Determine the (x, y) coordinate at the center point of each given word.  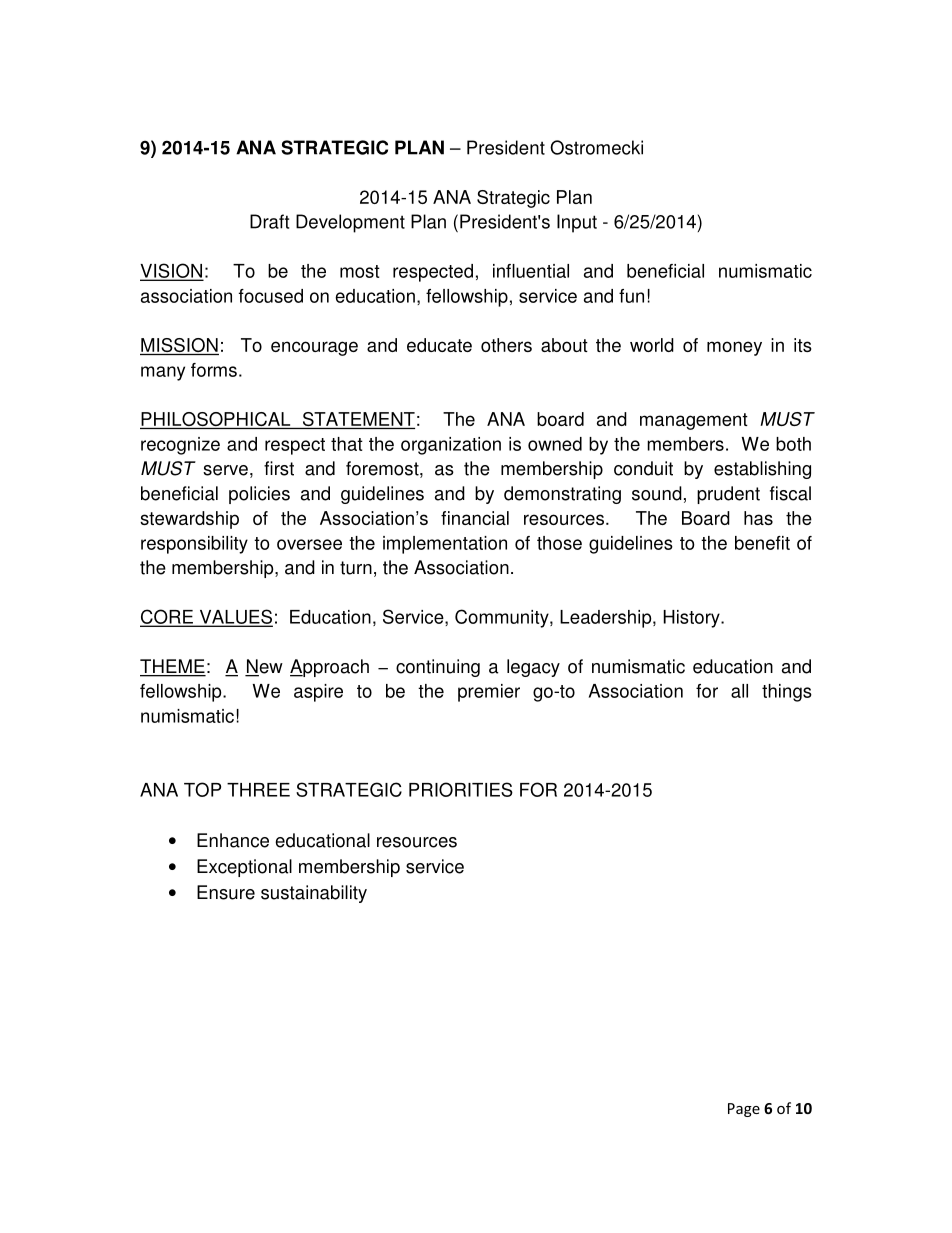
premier (489, 693)
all (739, 691)
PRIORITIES (461, 789)
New (264, 667)
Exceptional (244, 868)
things (787, 693)
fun (631, 296)
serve (225, 470)
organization (451, 446)
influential (531, 271)
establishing (762, 470)
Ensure (226, 892)
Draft (269, 221)
